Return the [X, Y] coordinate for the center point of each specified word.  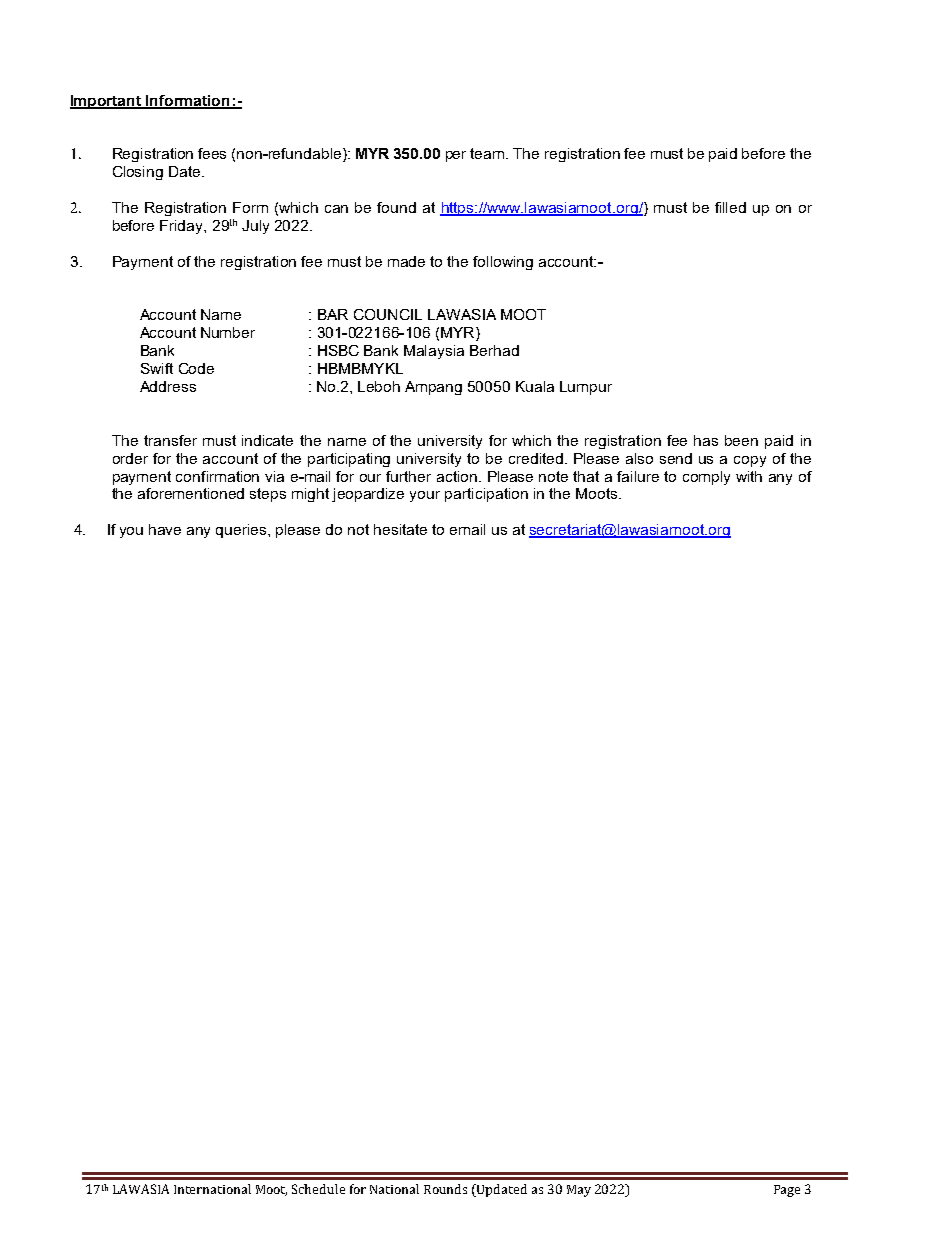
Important [107, 102]
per [456, 156]
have [165, 529]
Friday [183, 227]
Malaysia [434, 352]
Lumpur [586, 388]
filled [730, 207]
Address [168, 386]
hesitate [400, 529]
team [488, 153]
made [406, 261]
